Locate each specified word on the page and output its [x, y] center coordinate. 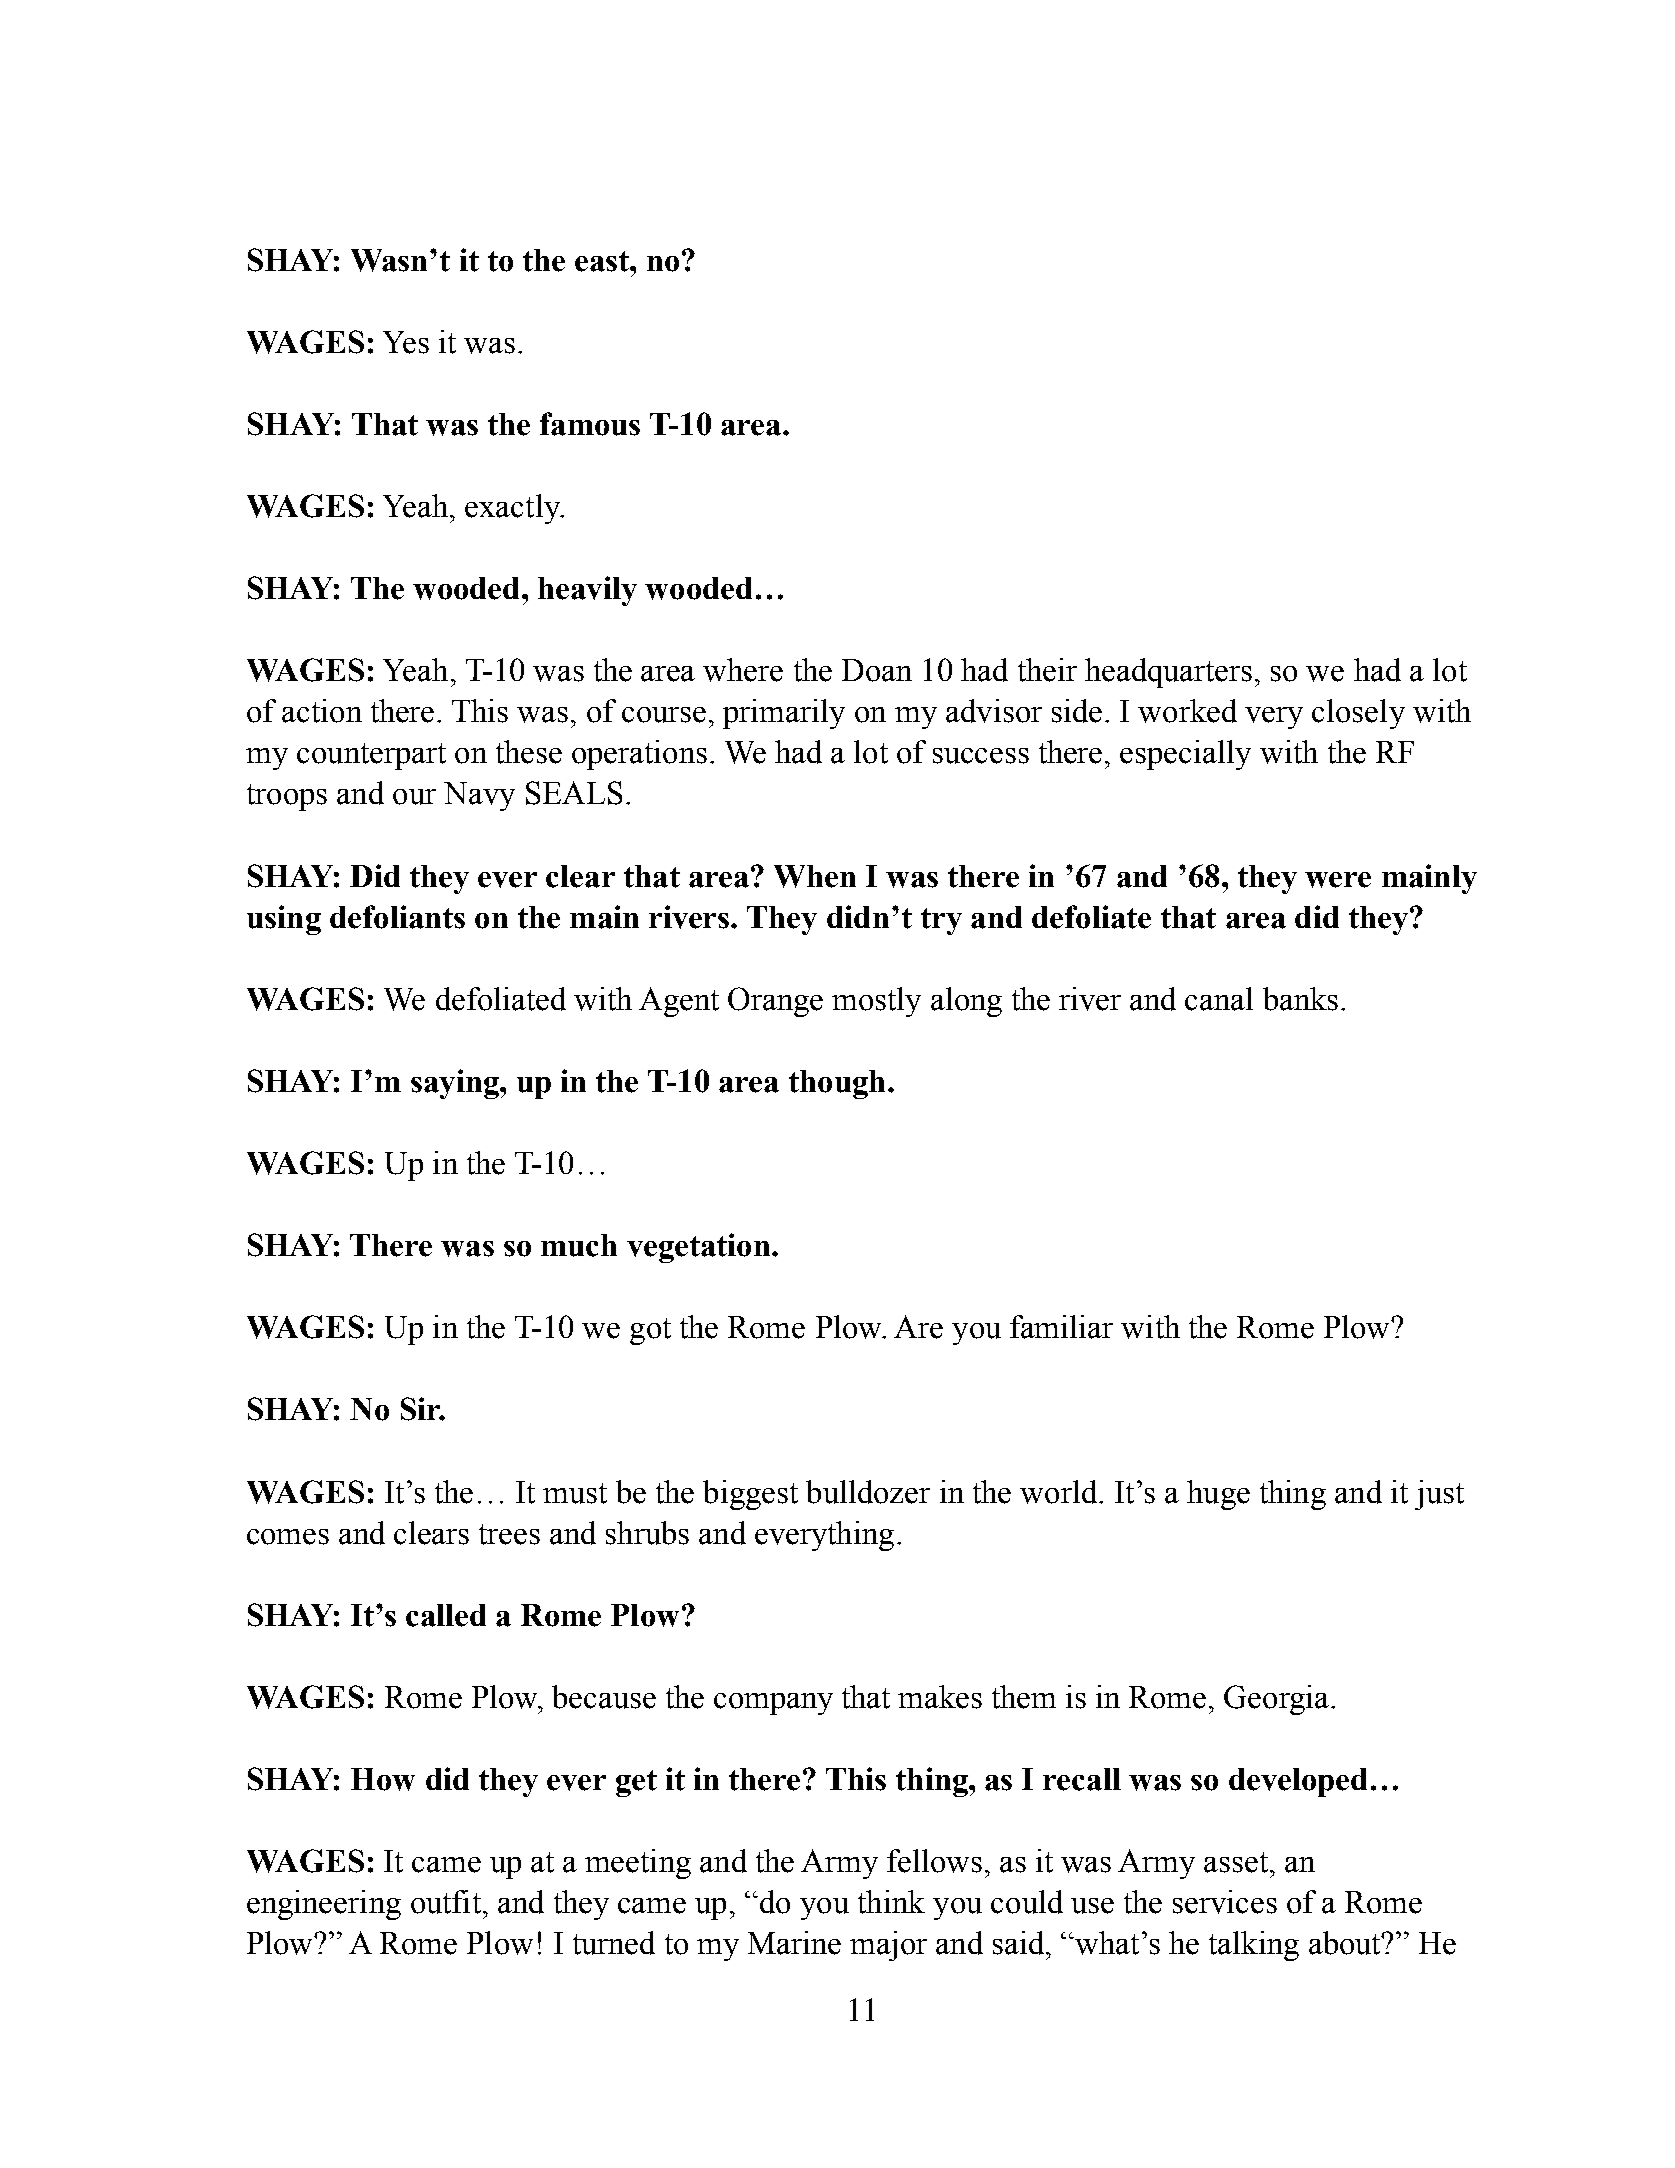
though [837, 1084]
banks [1300, 999]
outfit [446, 1902]
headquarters [1168, 673]
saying [456, 1084]
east [603, 261]
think [891, 1902]
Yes [406, 342]
